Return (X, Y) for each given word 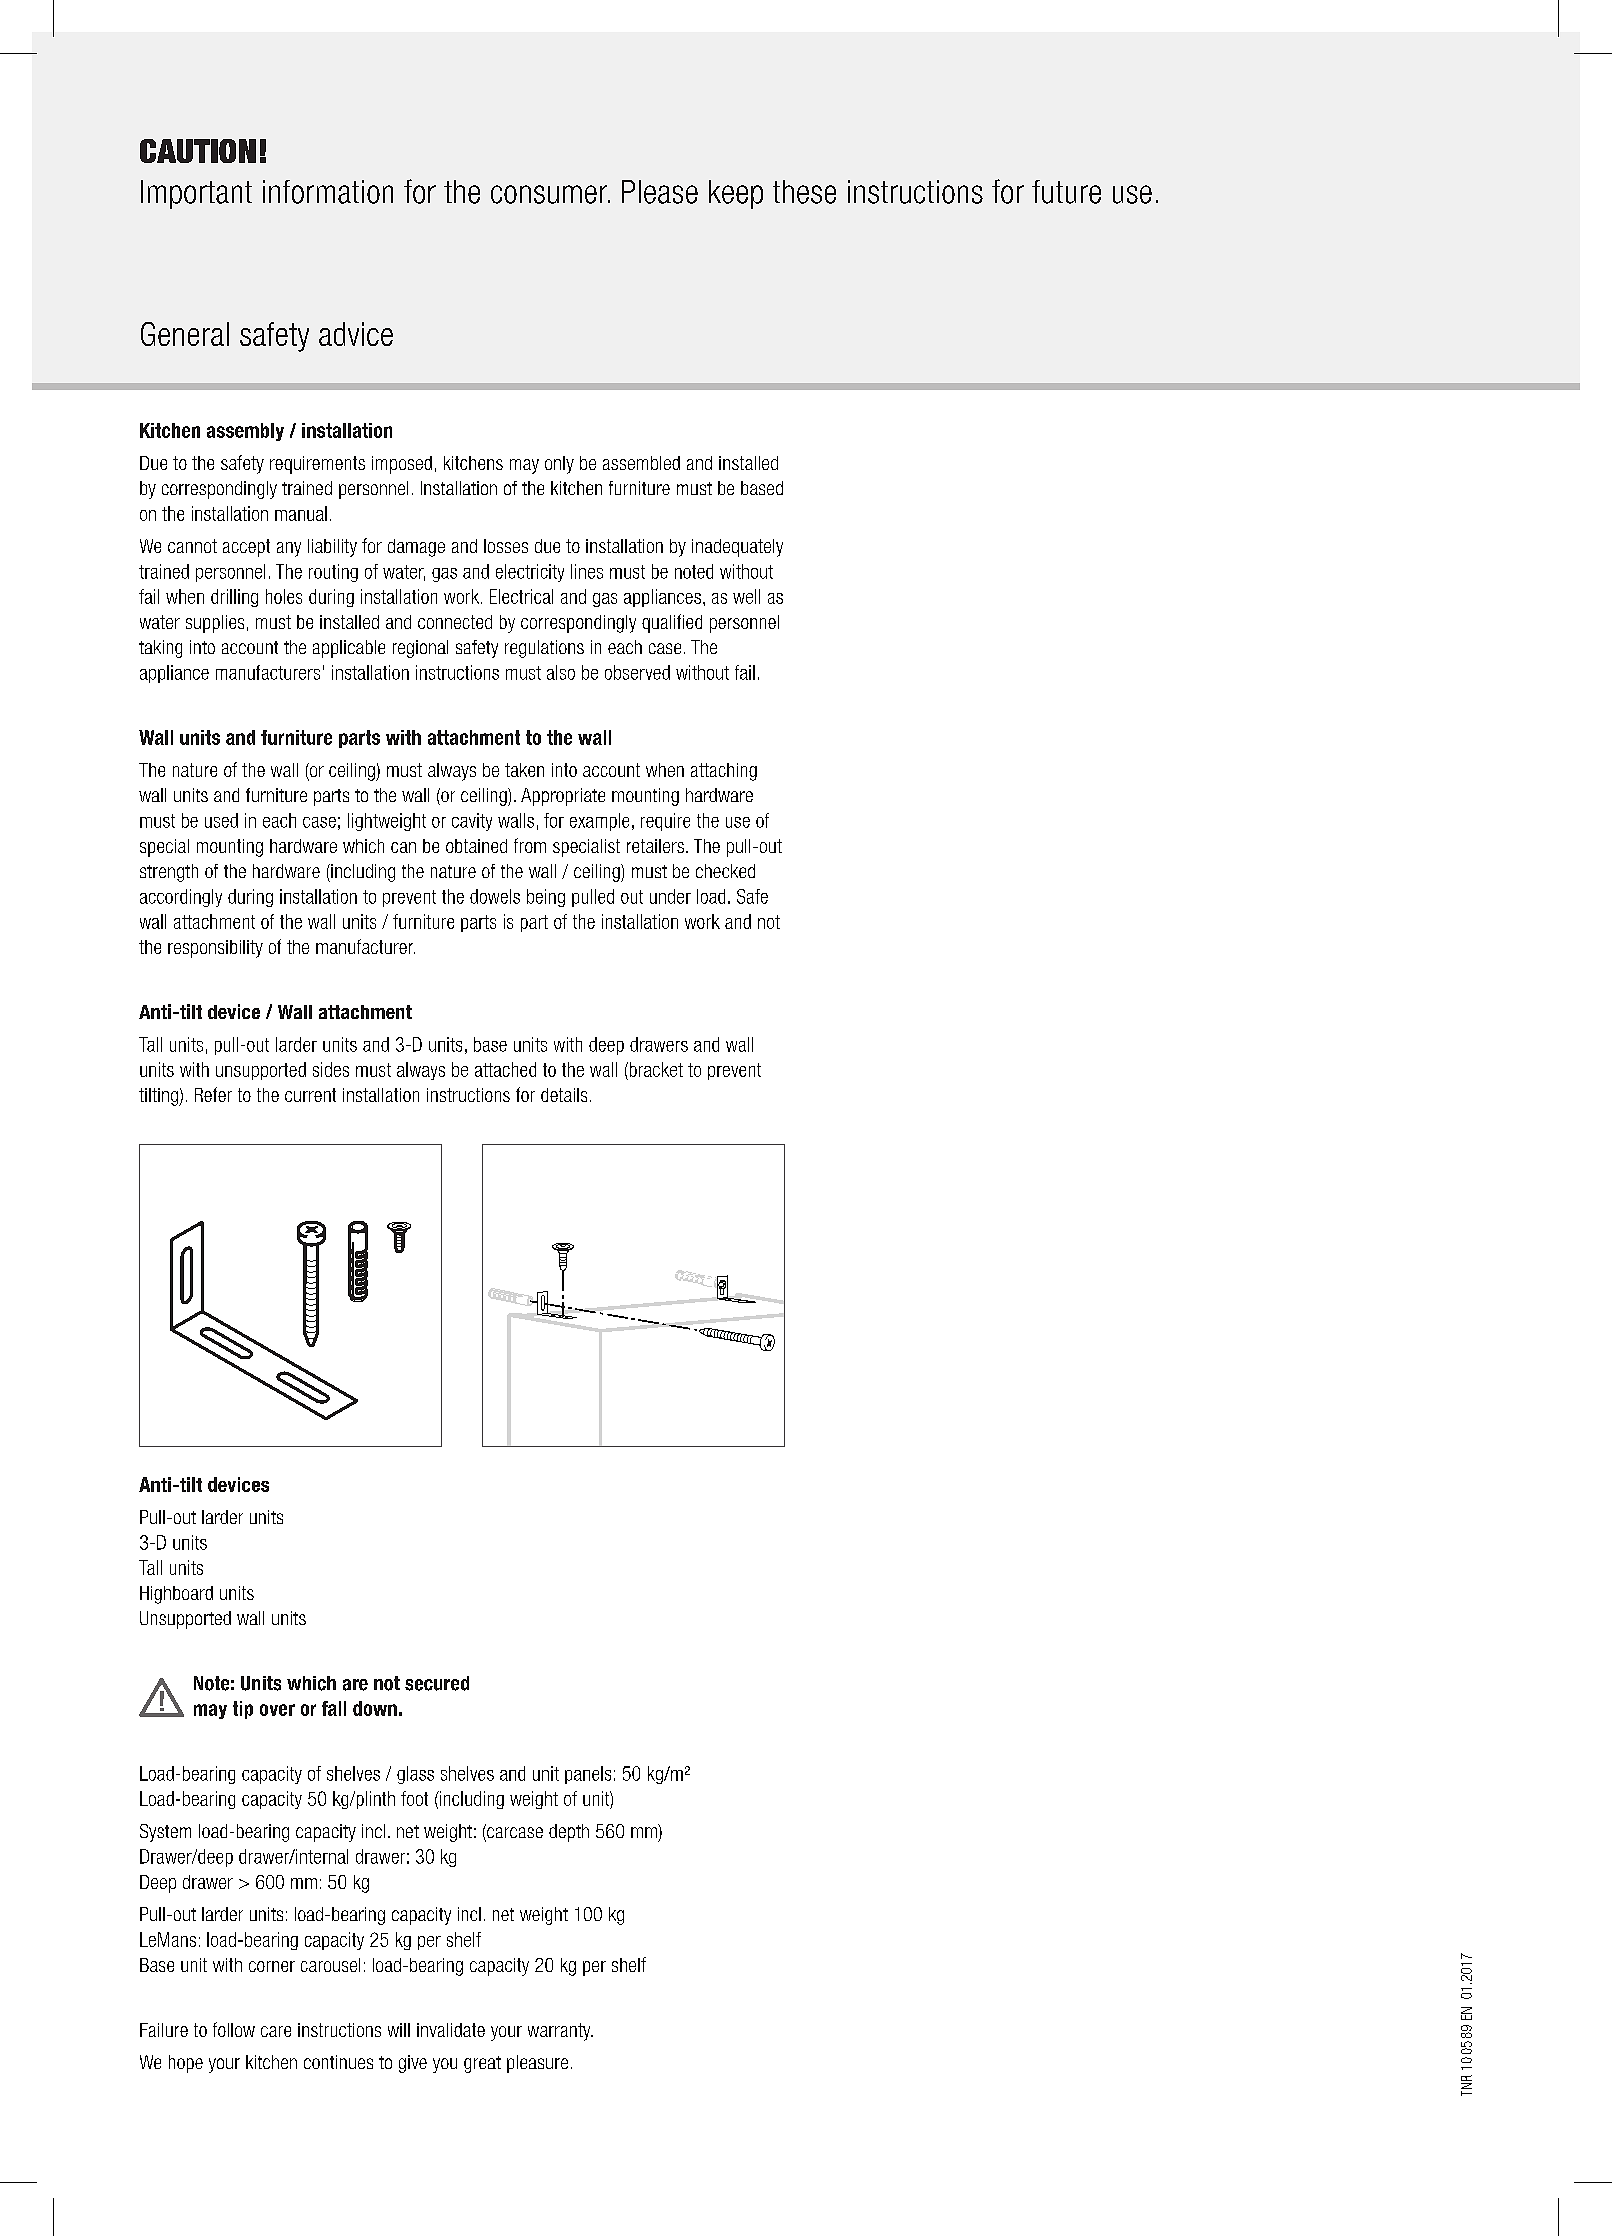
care (276, 2031)
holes (284, 596)
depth (569, 1833)
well (746, 596)
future (1066, 192)
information (328, 192)
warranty (560, 2032)
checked (725, 871)
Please (660, 192)
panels (588, 1775)
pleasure (537, 2064)
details (564, 1095)
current (310, 1095)
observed (637, 672)
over (277, 1710)
